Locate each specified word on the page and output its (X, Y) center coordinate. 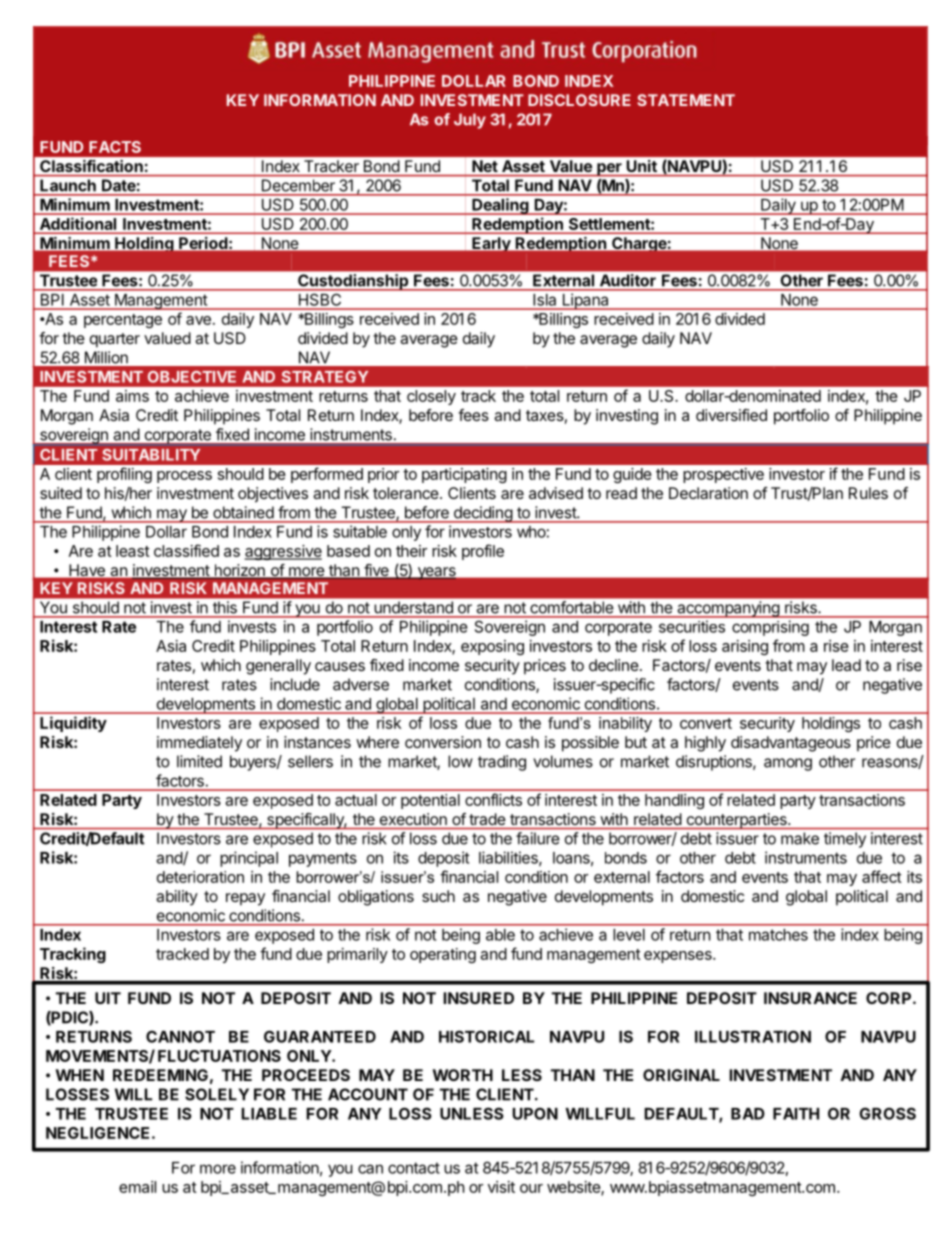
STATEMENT (686, 100)
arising (745, 647)
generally (278, 667)
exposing (492, 647)
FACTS (115, 147)
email (137, 1187)
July (470, 121)
